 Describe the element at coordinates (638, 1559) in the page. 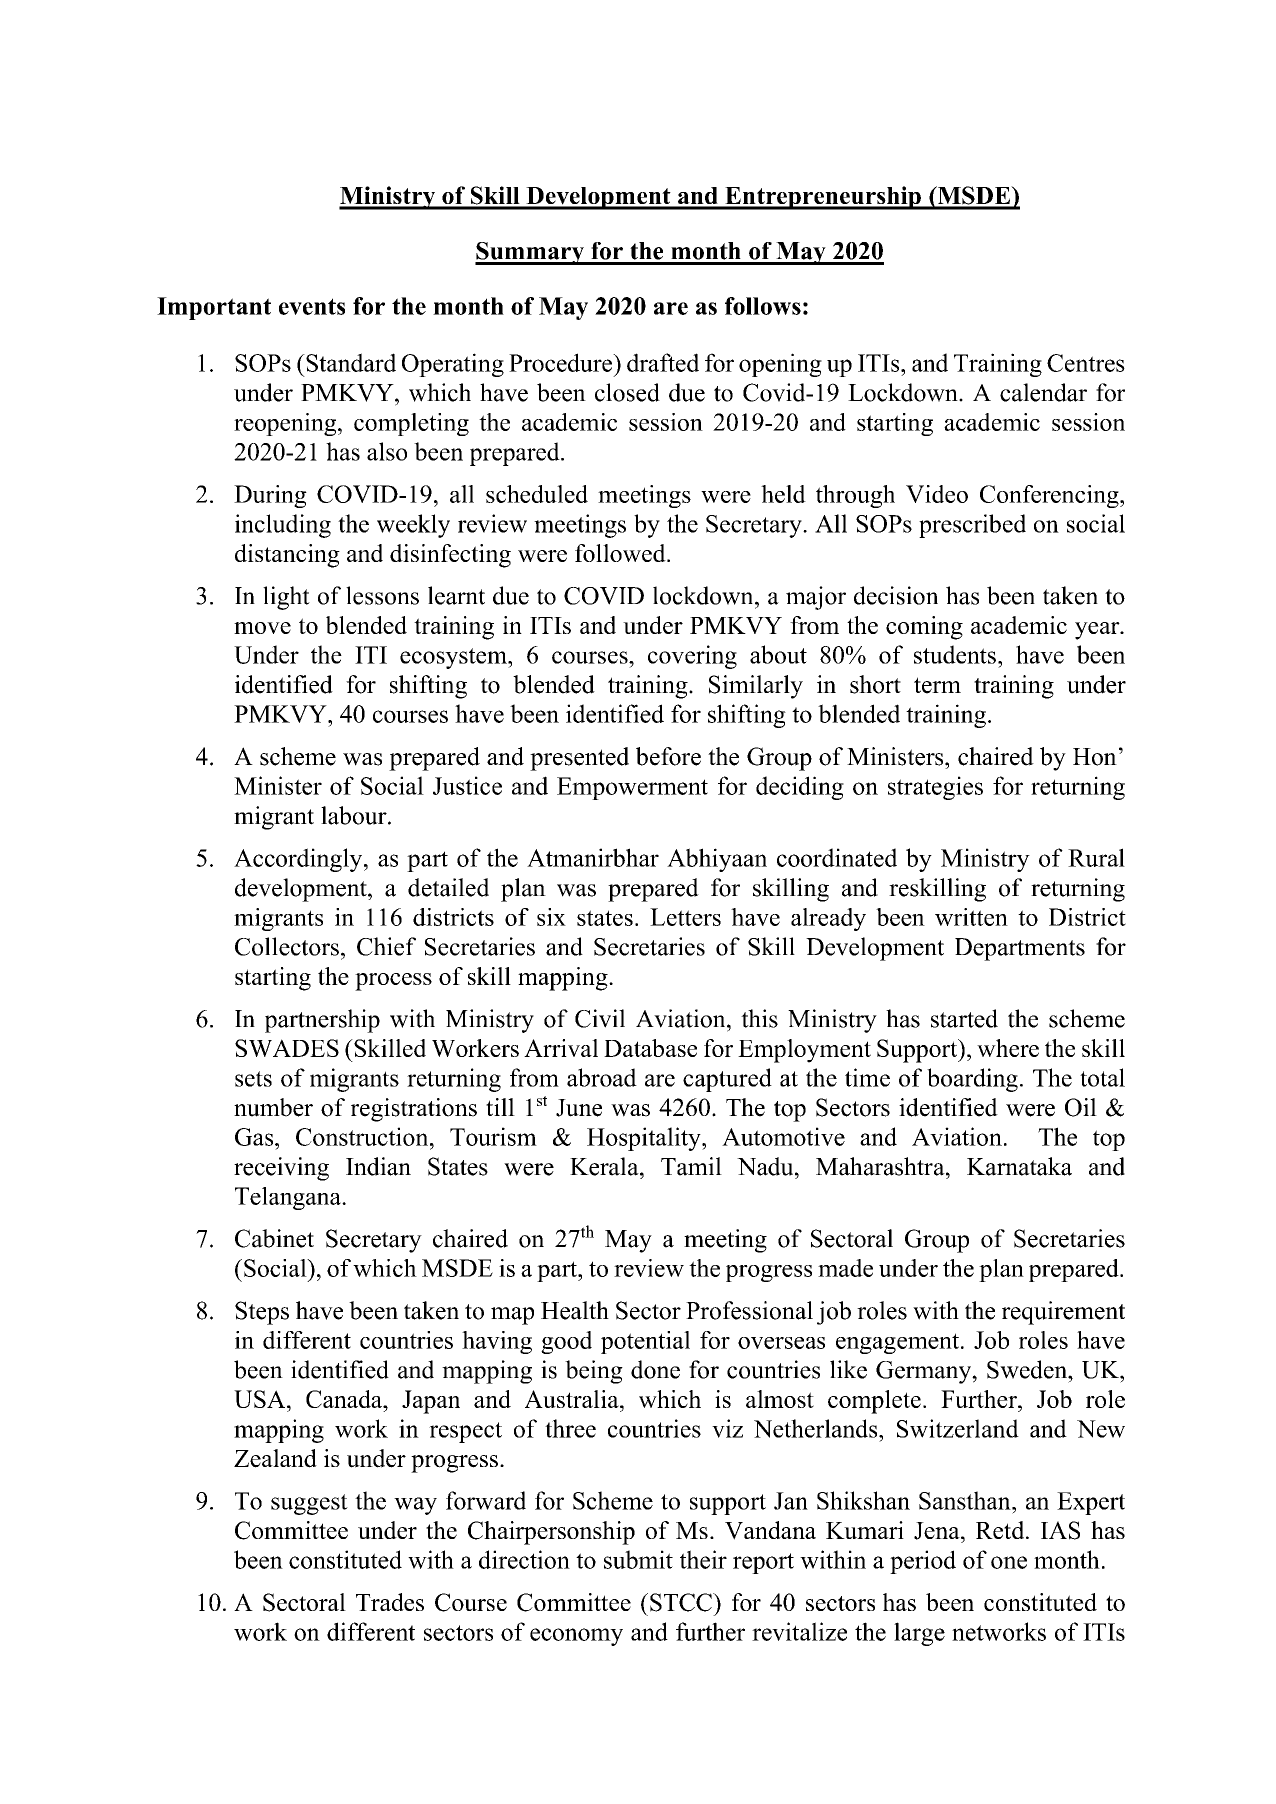

I see `submit` at that location.
